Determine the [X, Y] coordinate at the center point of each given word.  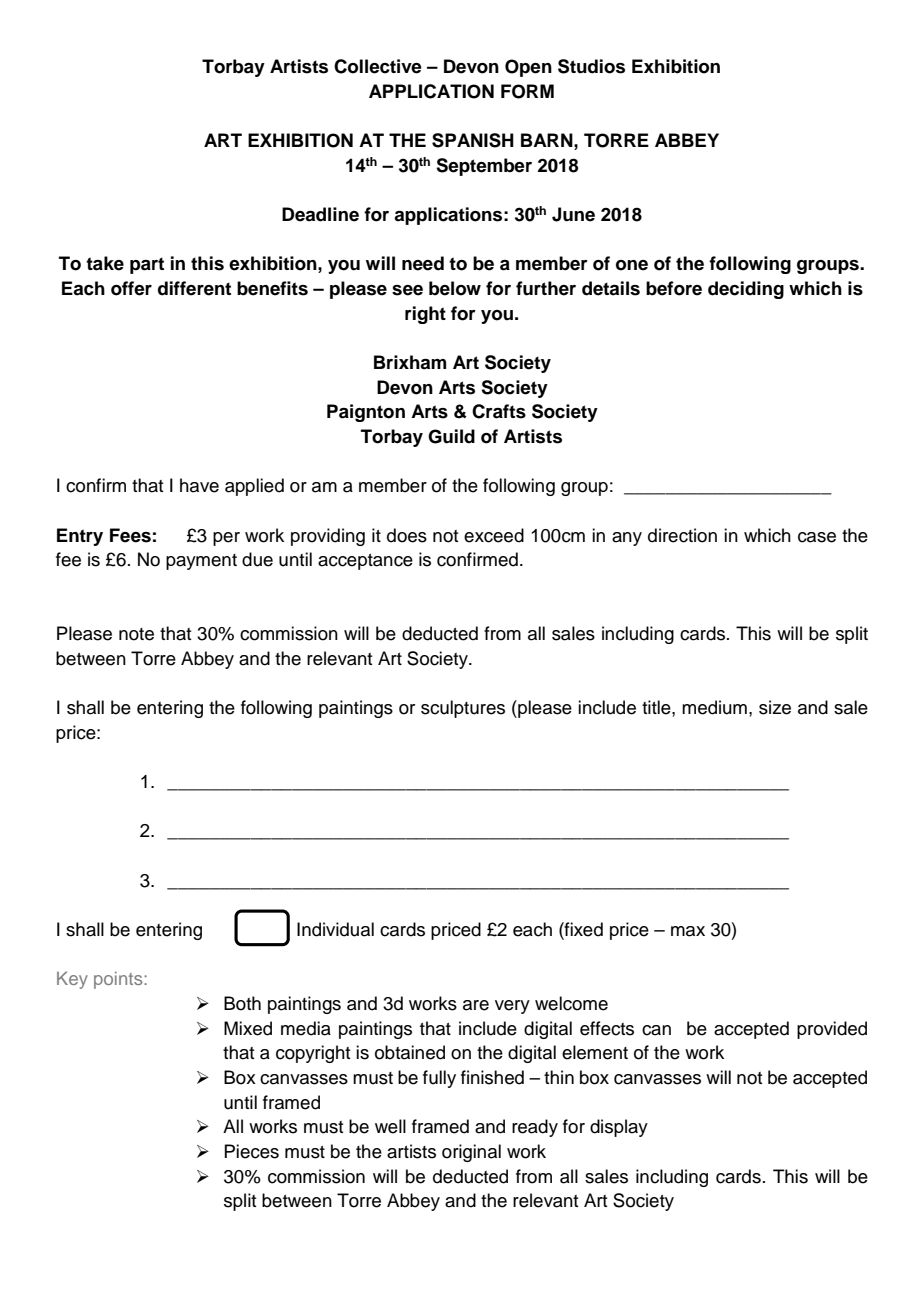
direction [682, 535]
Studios [591, 66]
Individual [335, 929]
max [688, 931]
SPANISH [473, 140]
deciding [746, 290]
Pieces [251, 1151]
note [136, 634]
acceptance [365, 562]
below [455, 288]
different [194, 288]
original [471, 1153]
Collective [378, 66]
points [119, 980]
